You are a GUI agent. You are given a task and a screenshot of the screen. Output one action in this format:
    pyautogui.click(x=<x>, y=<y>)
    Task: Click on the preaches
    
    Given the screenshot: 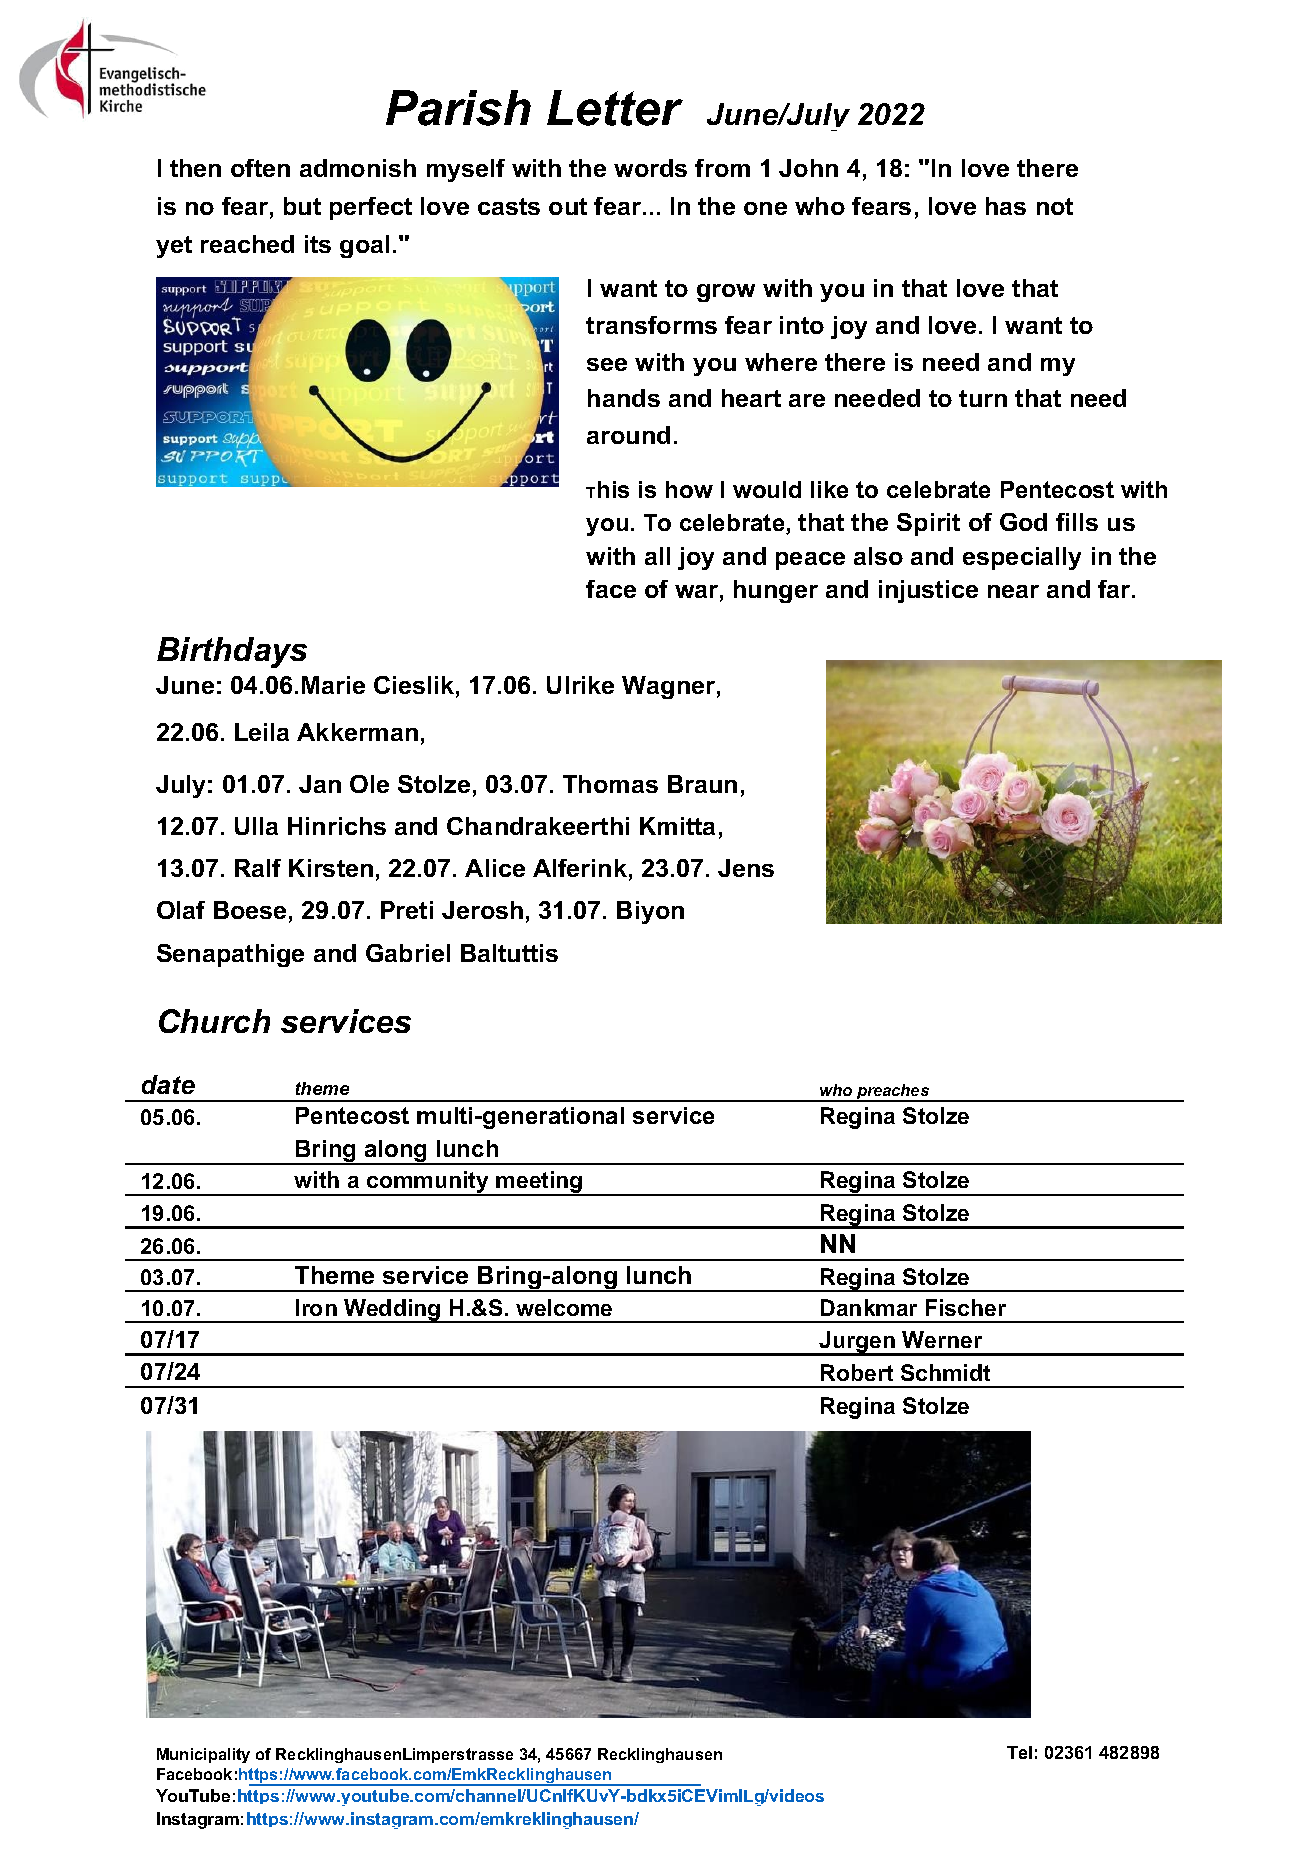 What is the action you would take?
    pyautogui.click(x=893, y=1093)
